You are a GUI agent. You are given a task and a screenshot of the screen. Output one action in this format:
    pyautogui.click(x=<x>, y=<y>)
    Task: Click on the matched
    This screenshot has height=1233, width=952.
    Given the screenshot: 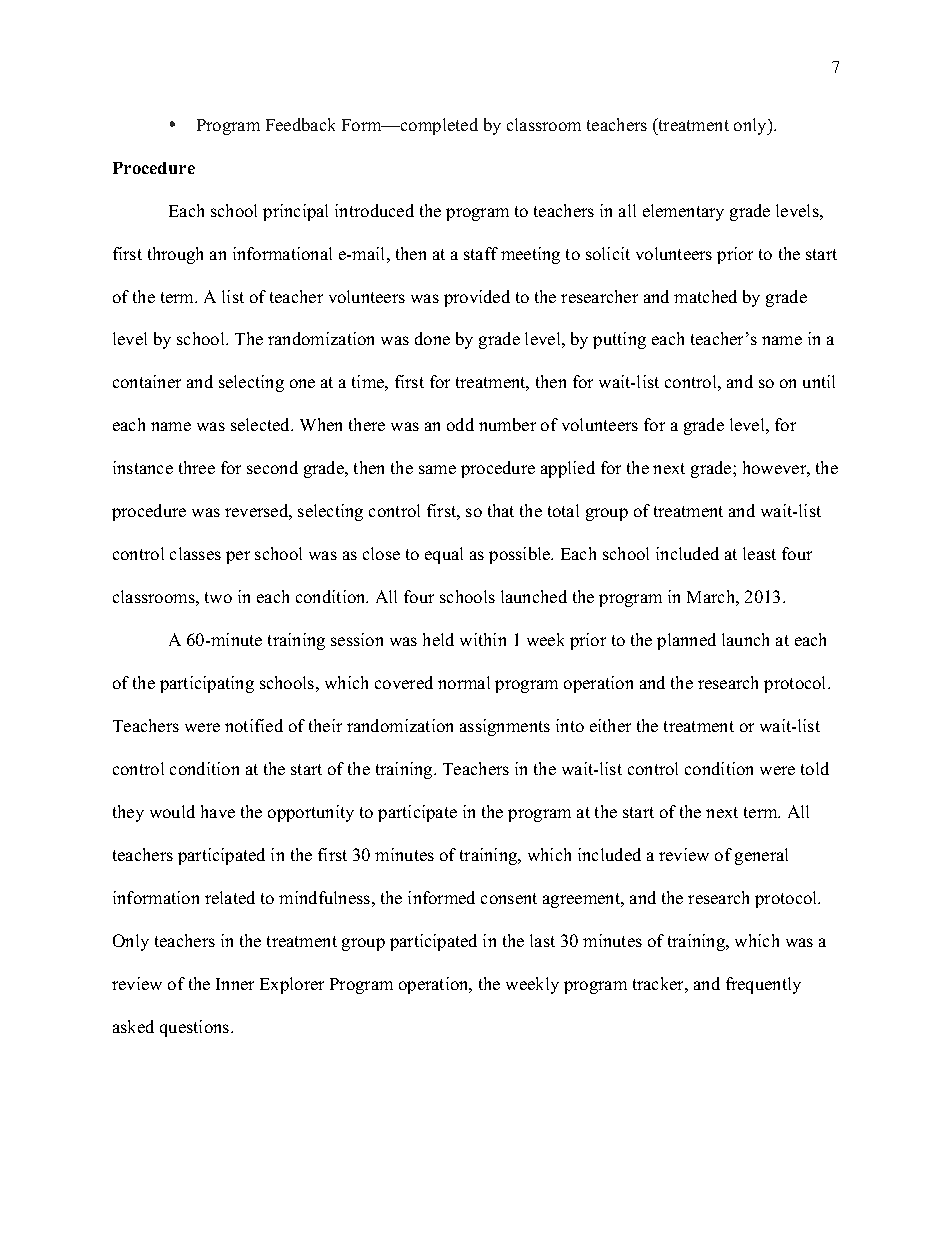 What is the action you would take?
    pyautogui.click(x=705, y=296)
